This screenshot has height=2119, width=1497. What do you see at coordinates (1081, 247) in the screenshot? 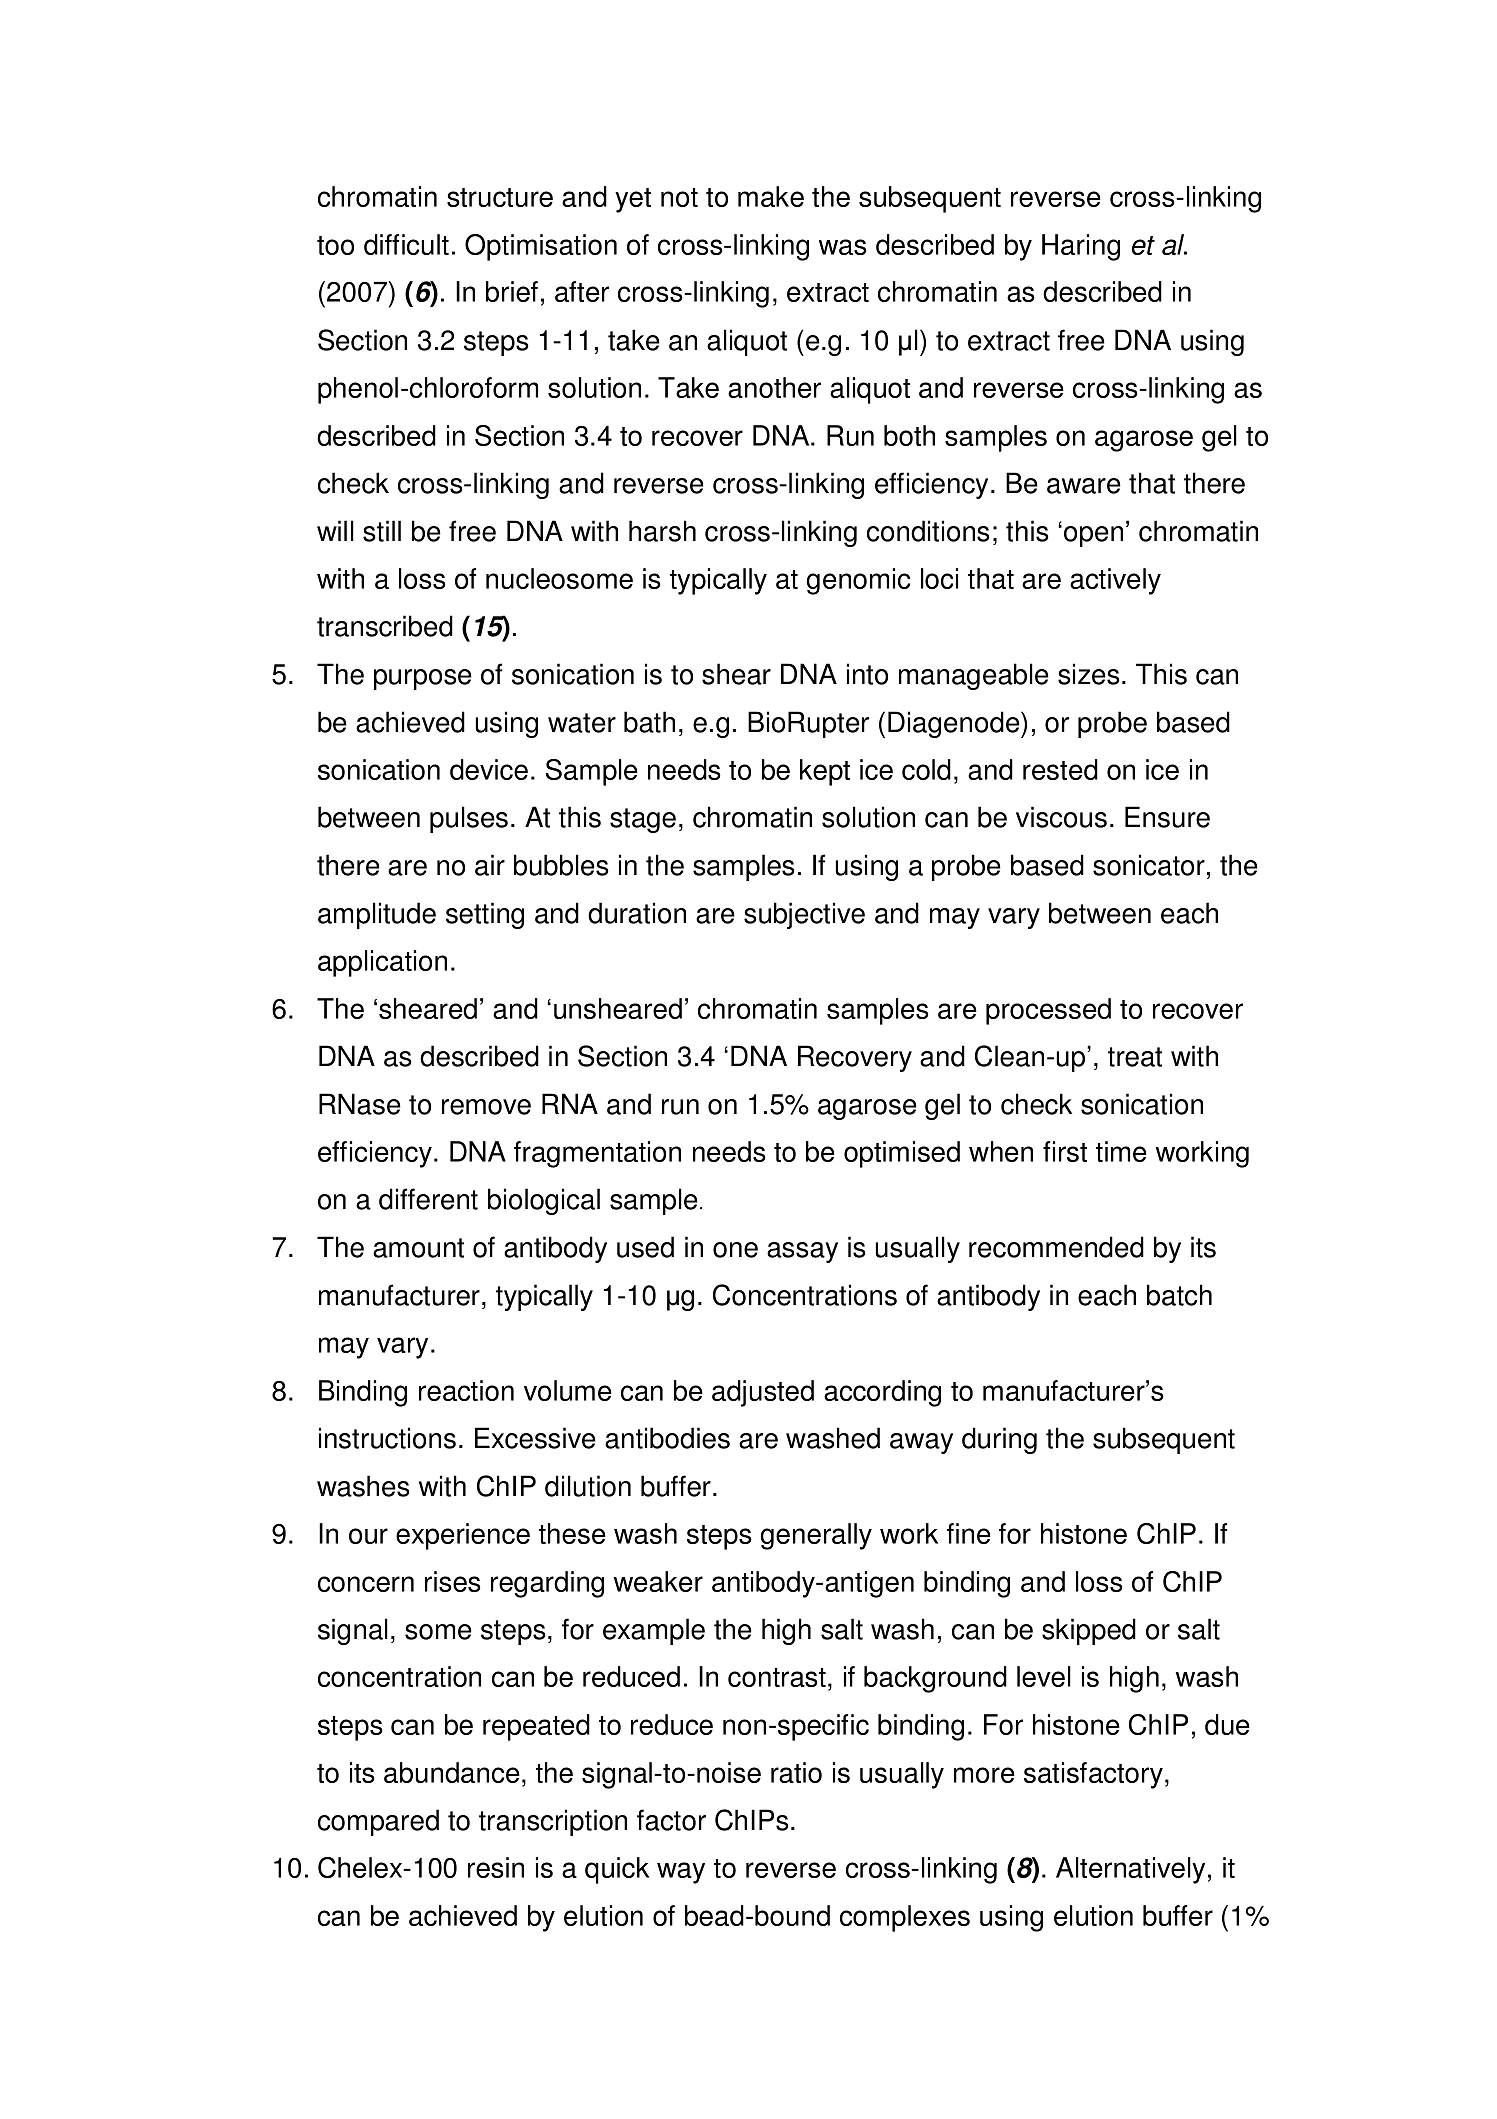
I see `Haring` at bounding box center [1081, 247].
